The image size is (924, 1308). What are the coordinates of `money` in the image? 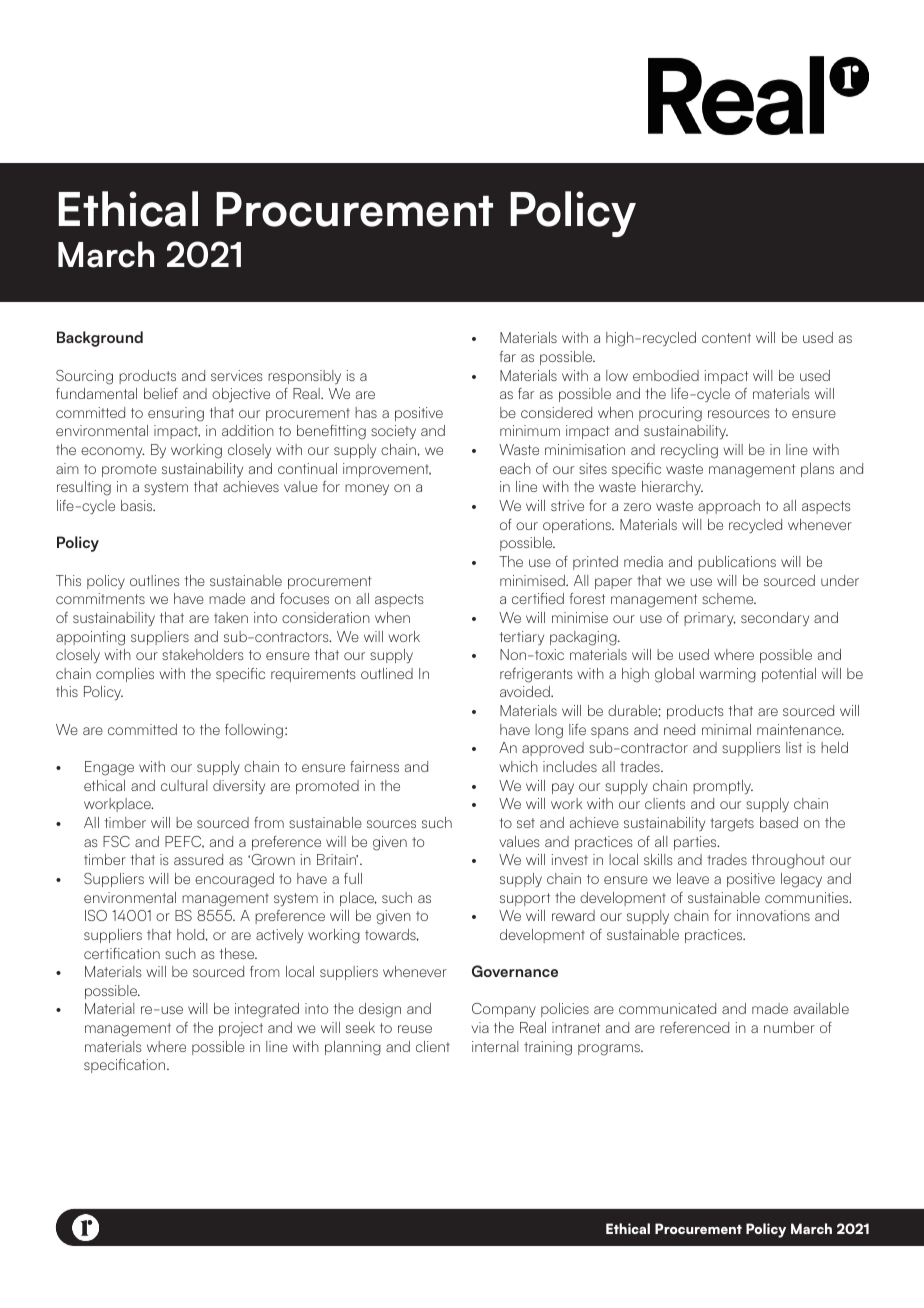 It's located at (367, 489).
